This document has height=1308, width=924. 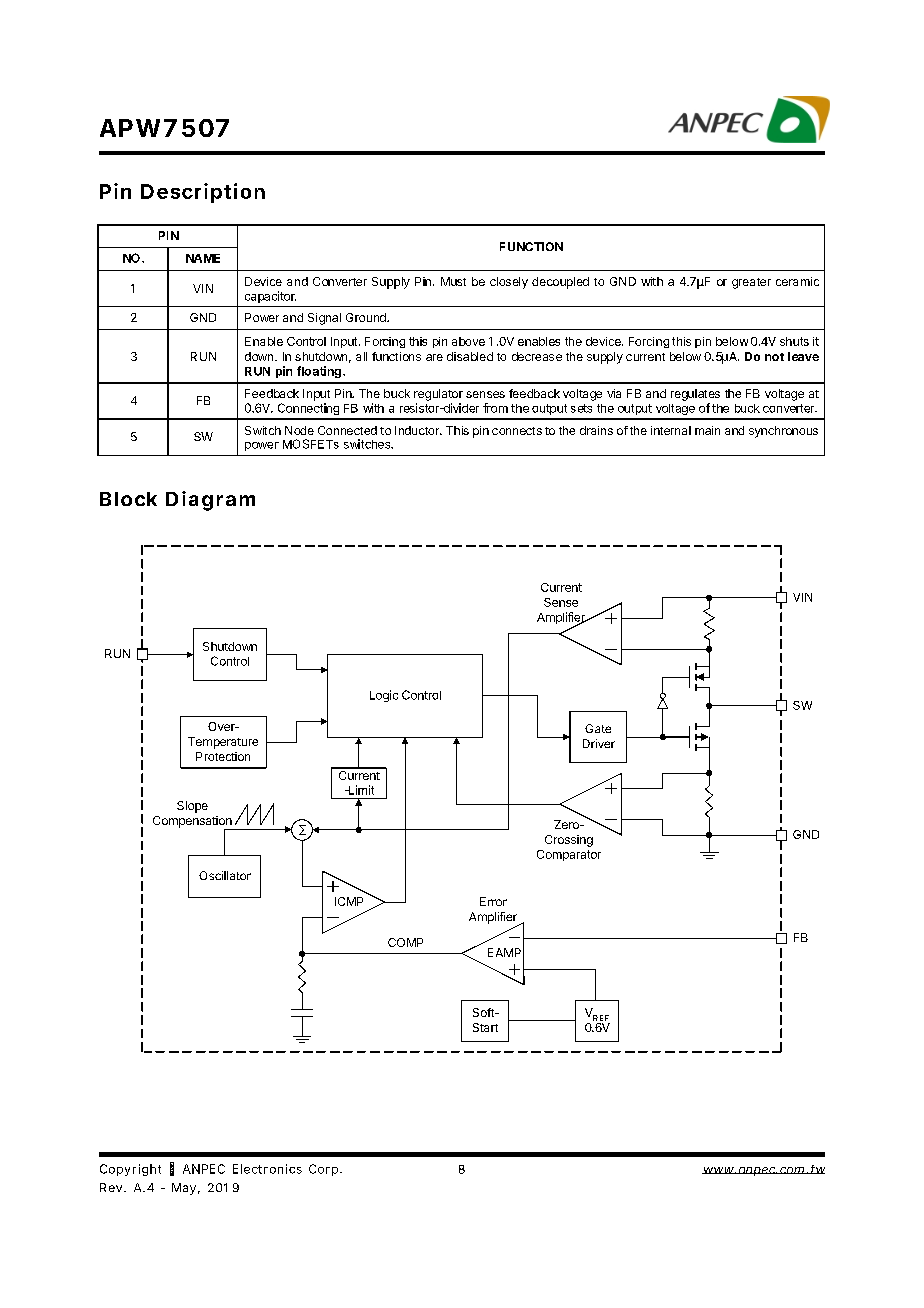 I want to click on Oscillator, so click(x=225, y=875).
